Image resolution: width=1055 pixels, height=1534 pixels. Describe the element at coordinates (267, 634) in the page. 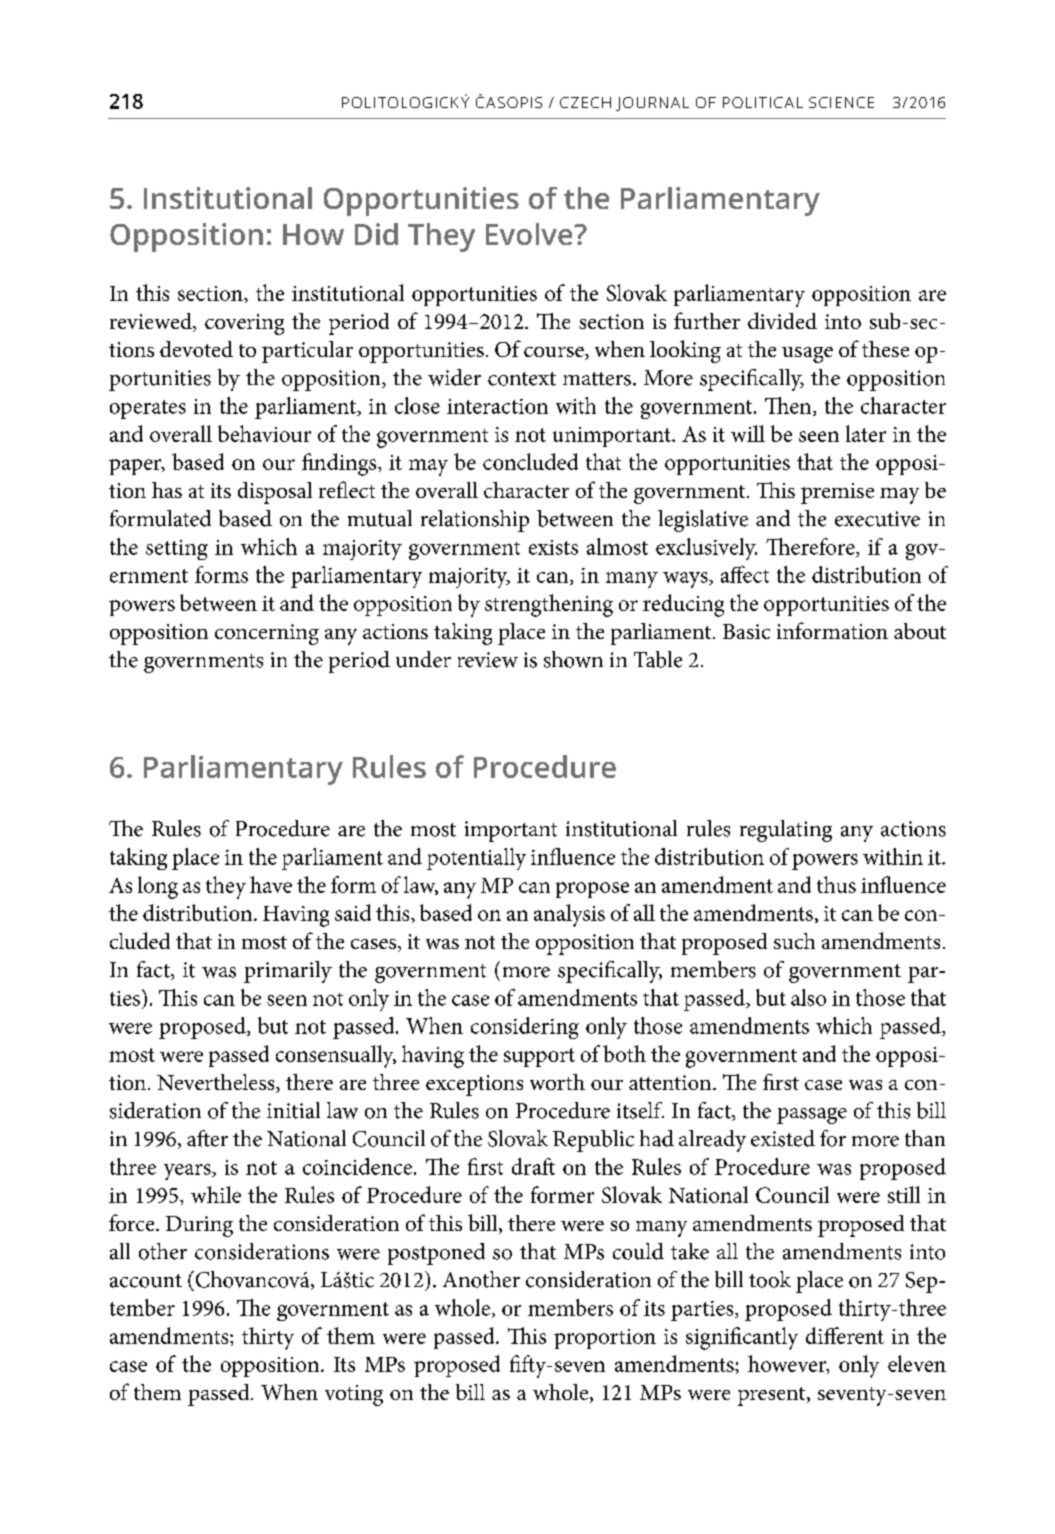

I see `concerning` at that location.
